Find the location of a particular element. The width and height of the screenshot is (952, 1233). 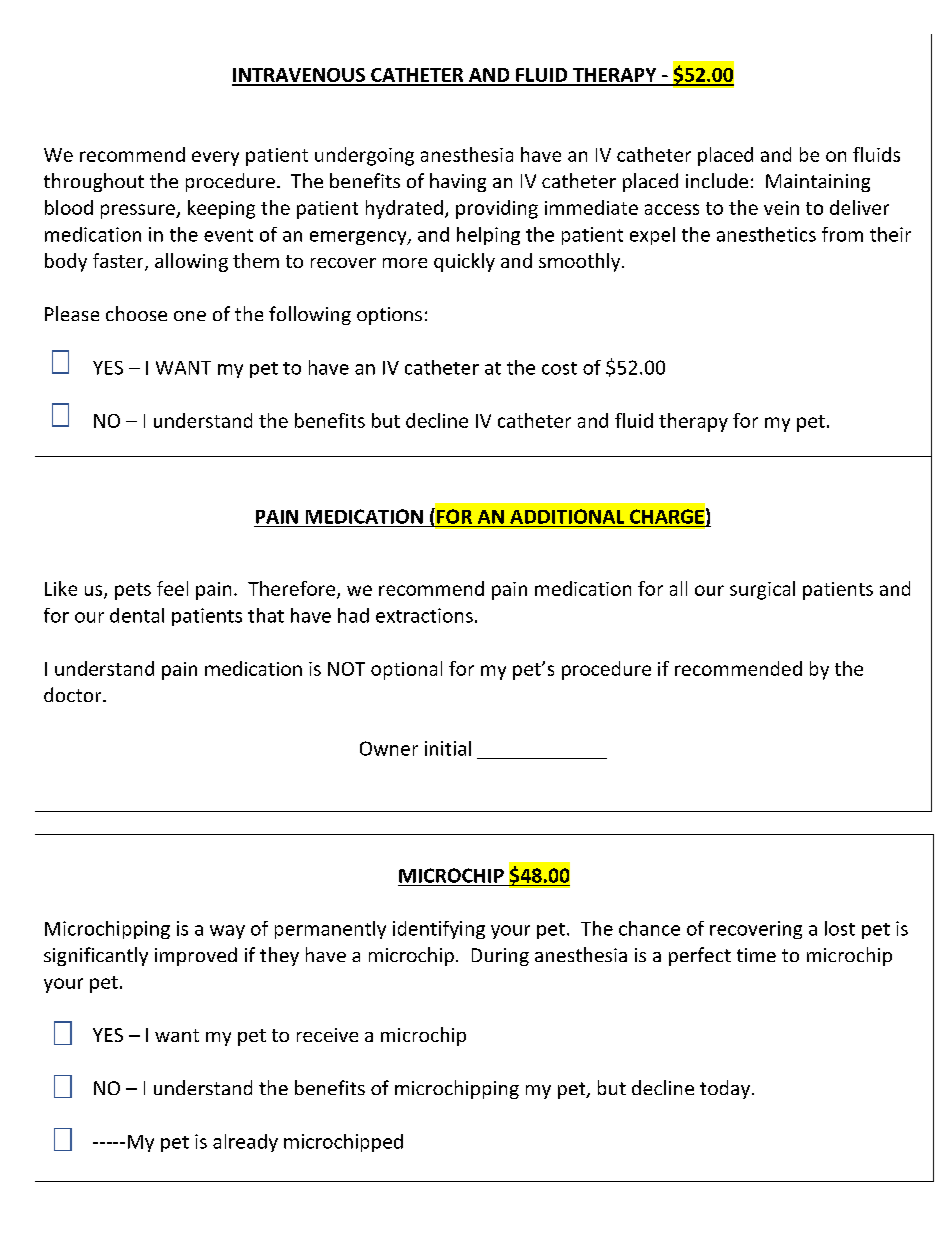

doctor is located at coordinates (74, 694).
